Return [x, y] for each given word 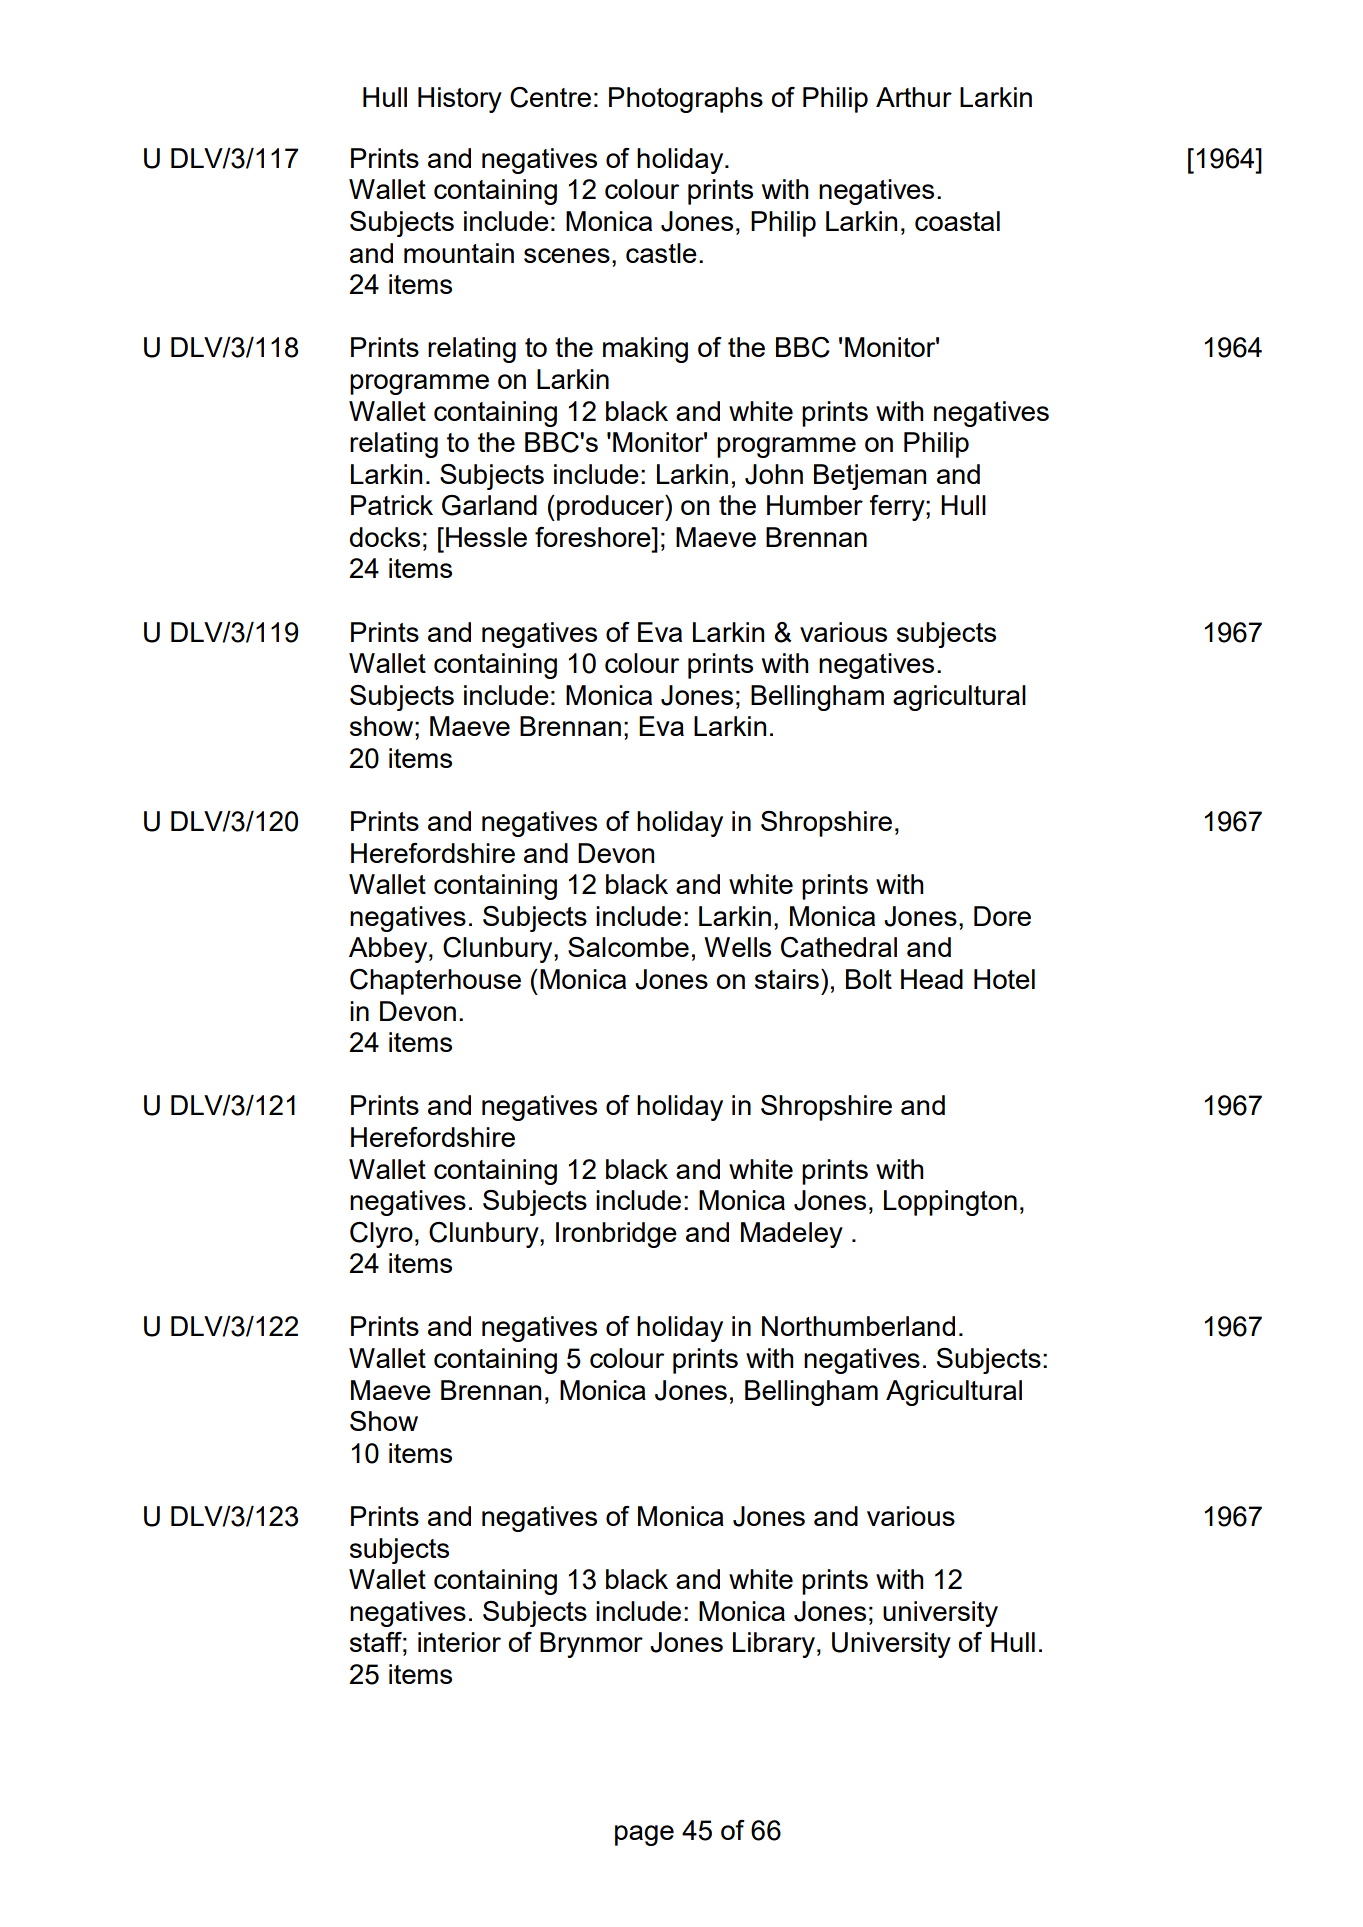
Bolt [869, 979]
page [644, 1835]
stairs [787, 979]
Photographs [686, 100]
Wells [737, 947]
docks [385, 537]
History [460, 100]
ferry [898, 508]
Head [932, 979]
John [774, 474]
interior [459, 1642]
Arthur [914, 97]
